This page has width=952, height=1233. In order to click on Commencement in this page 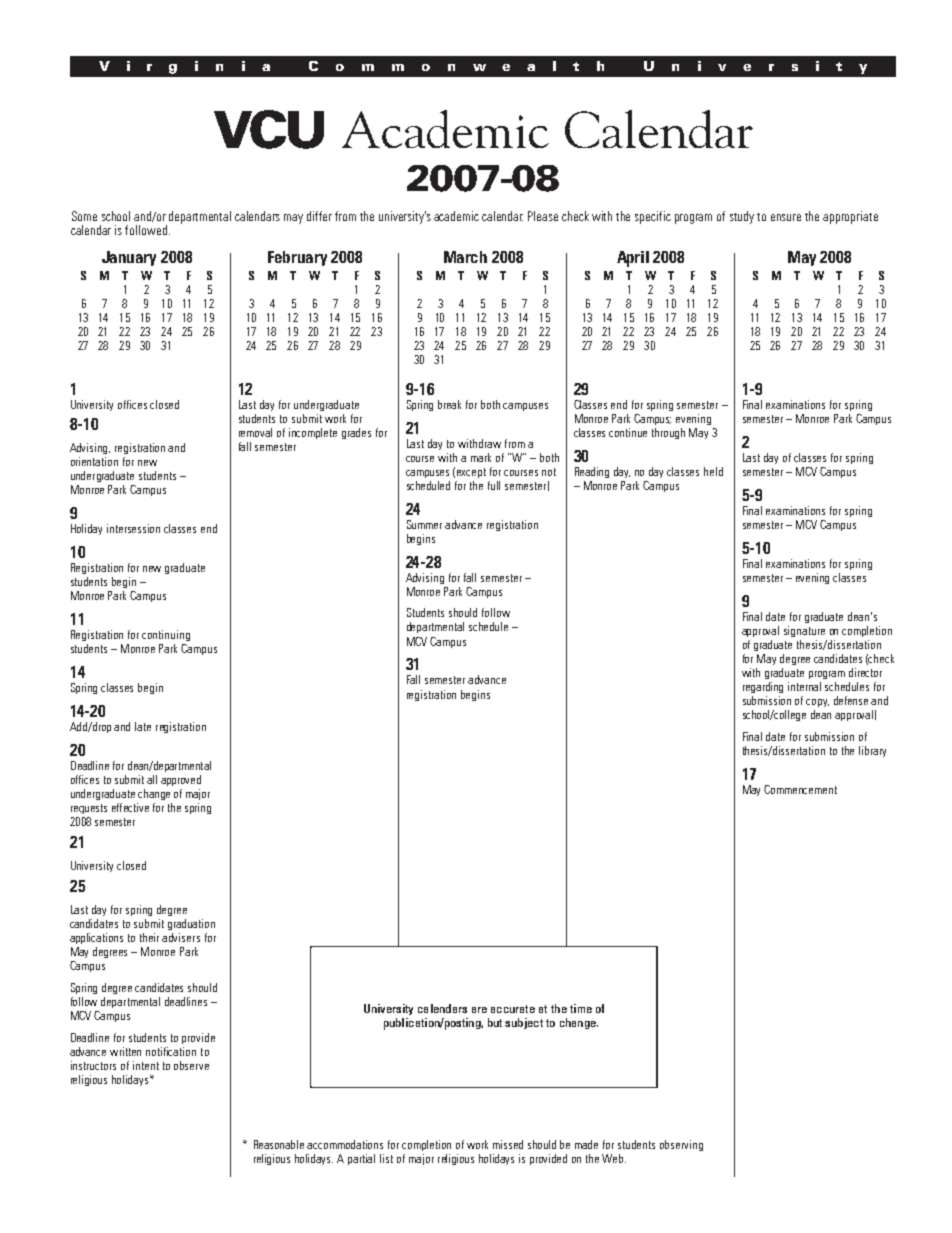, I will do `click(800, 789)`.
